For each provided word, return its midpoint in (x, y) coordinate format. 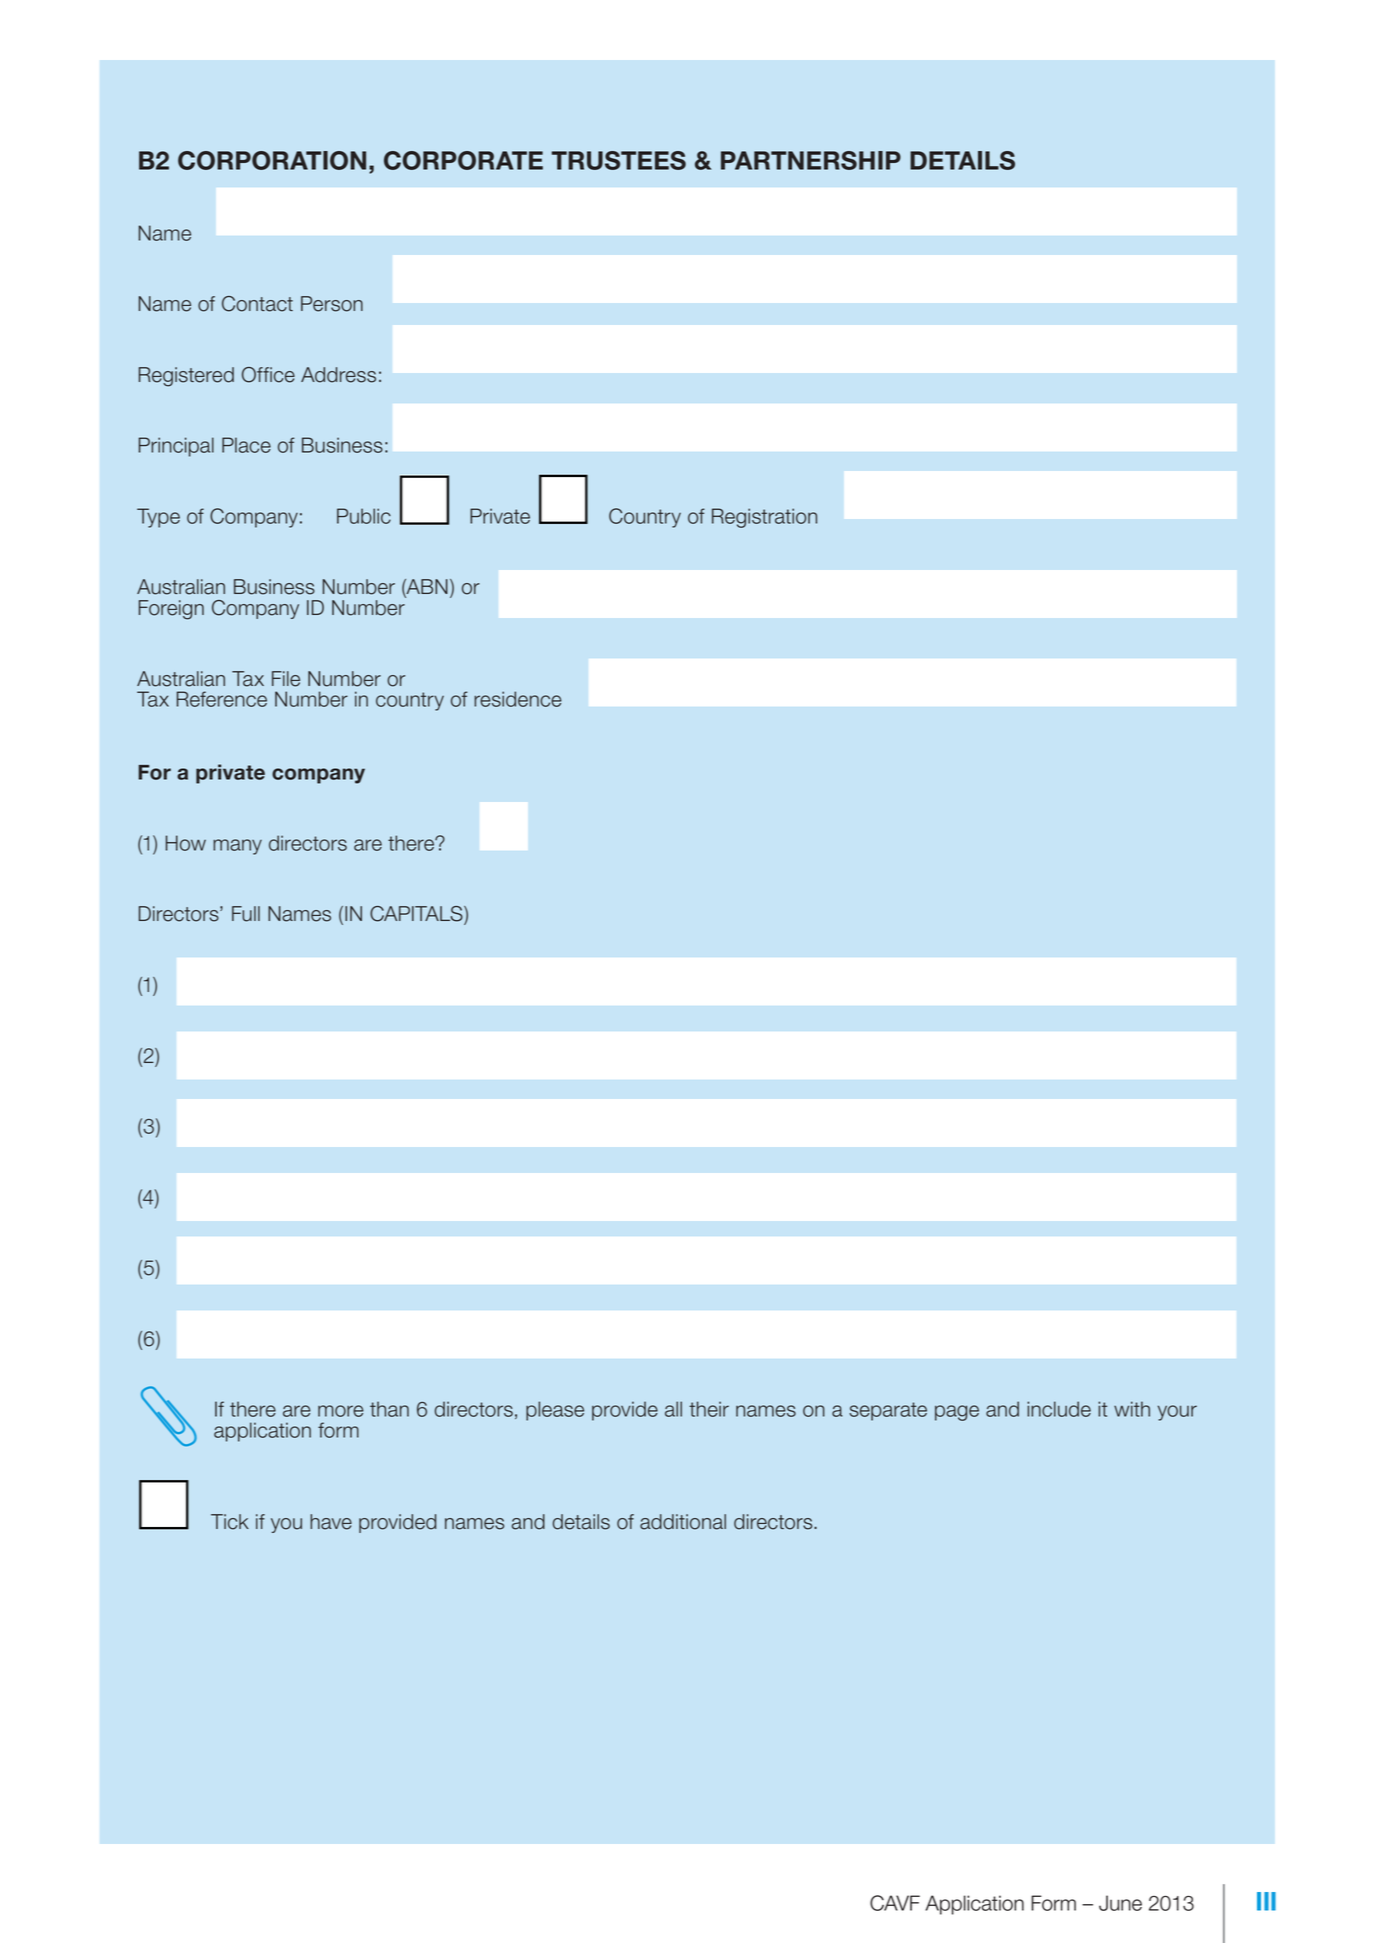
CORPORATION (272, 160)
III (1266, 1901)
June (1120, 1903)
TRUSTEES (619, 160)
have (331, 1522)
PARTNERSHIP (811, 160)
